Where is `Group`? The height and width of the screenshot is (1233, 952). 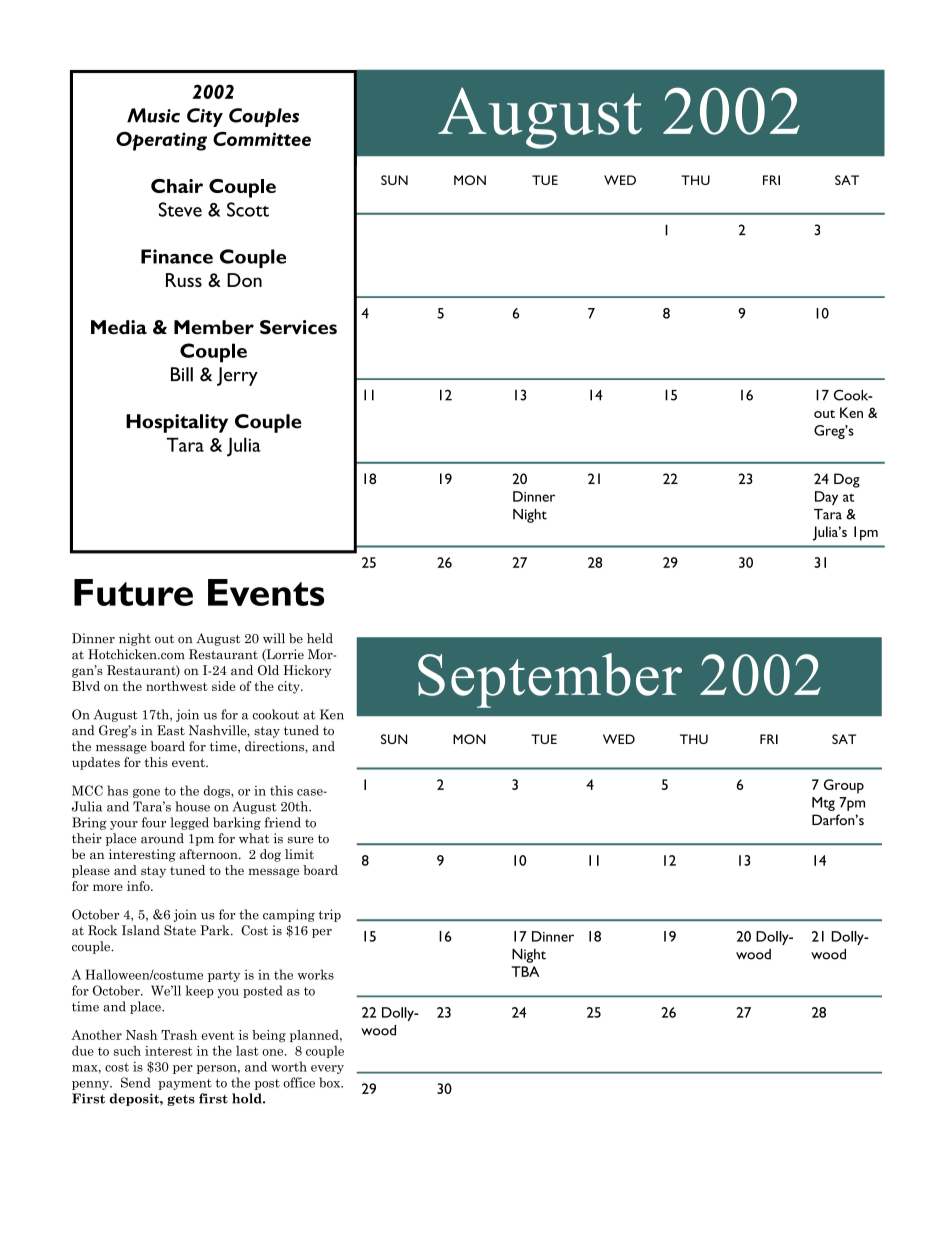 Group is located at coordinates (844, 786).
